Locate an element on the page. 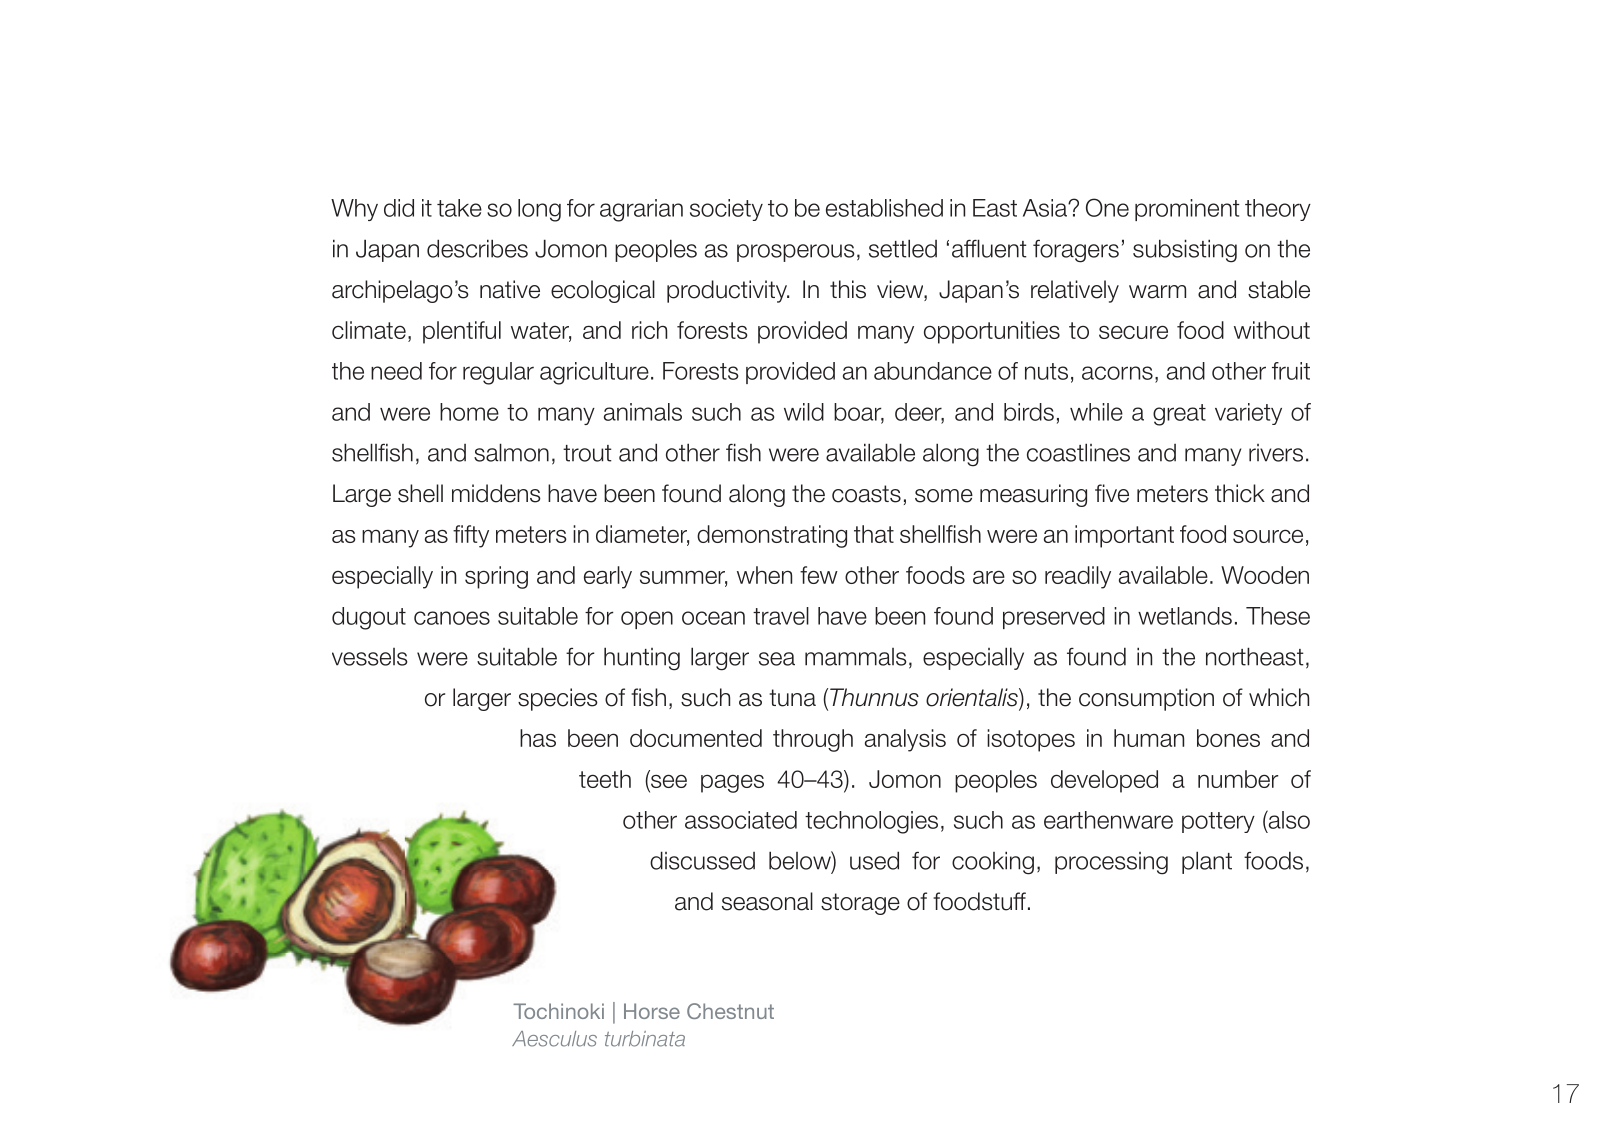  through is located at coordinates (813, 740).
